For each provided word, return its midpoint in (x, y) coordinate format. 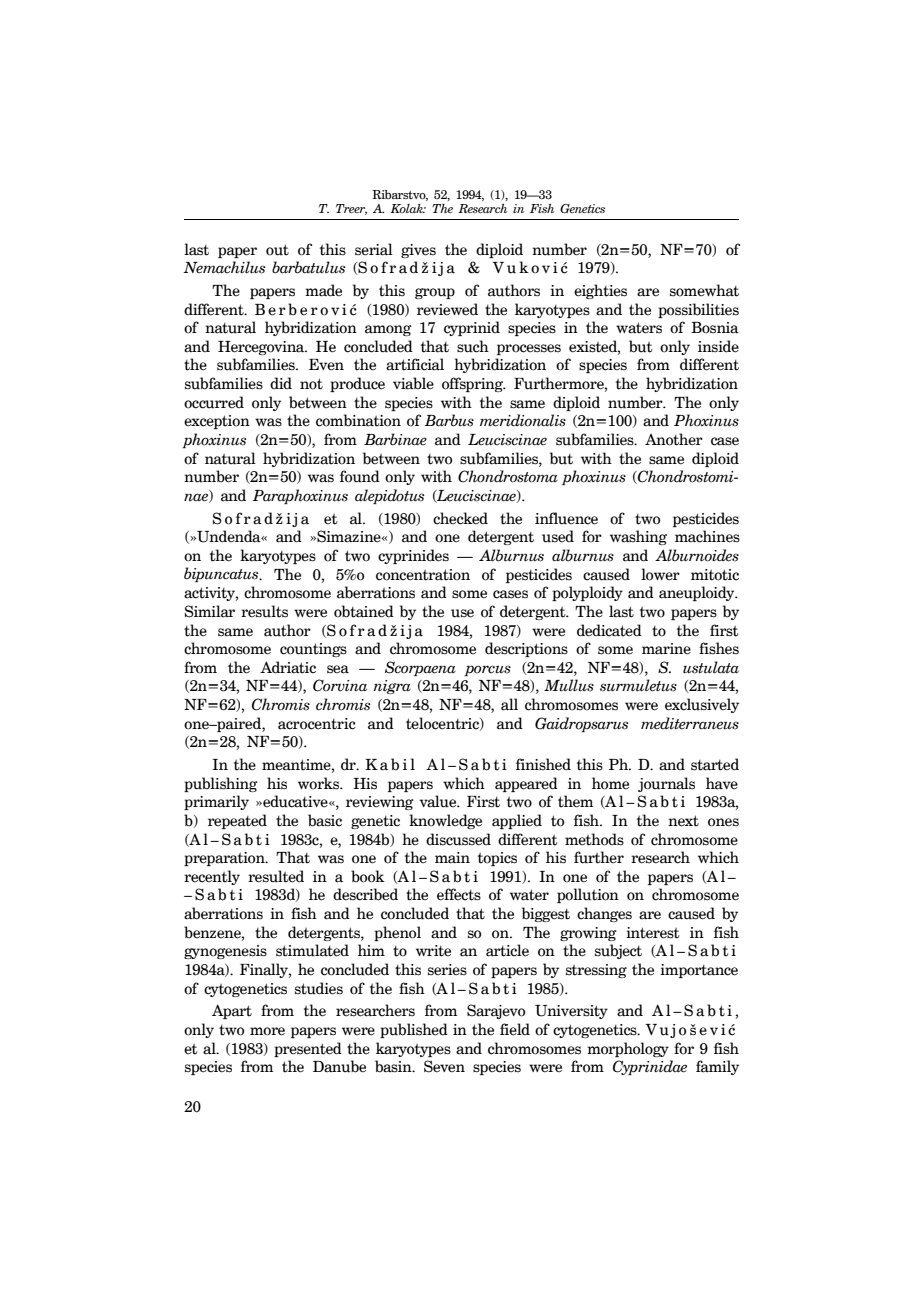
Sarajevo (496, 1011)
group (435, 293)
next (683, 821)
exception (217, 422)
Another (674, 439)
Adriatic (288, 667)
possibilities (698, 310)
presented (308, 1049)
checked (460, 518)
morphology (628, 1049)
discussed (458, 839)
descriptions (526, 649)
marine (666, 649)
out (277, 250)
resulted (276, 876)
